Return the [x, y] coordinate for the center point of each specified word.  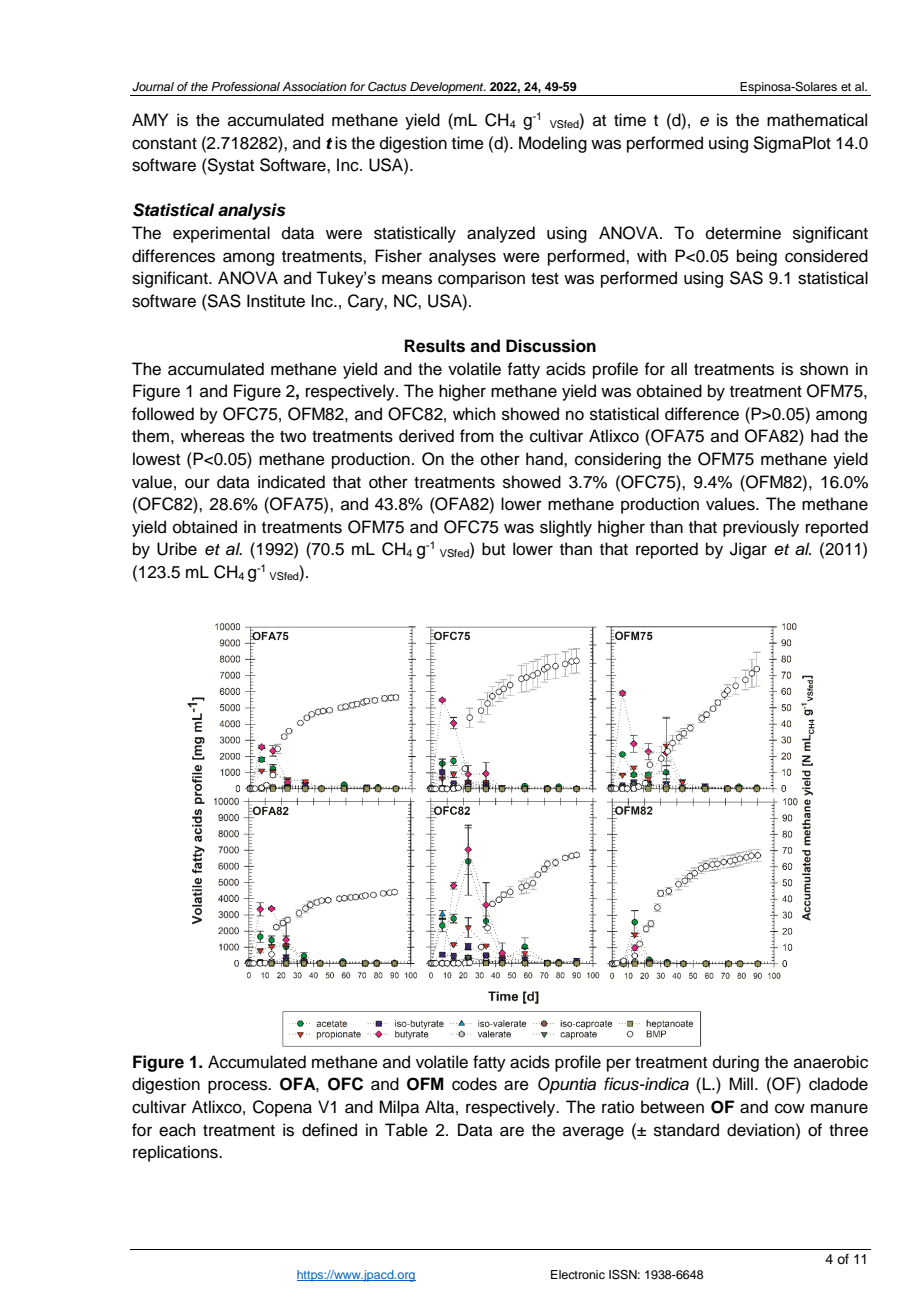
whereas [213, 436]
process [238, 1087]
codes [474, 1084]
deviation [762, 1130]
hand [545, 459]
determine [743, 233]
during [736, 1063]
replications [176, 1153]
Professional [245, 86]
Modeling [553, 144]
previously [761, 528]
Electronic [578, 1274]
